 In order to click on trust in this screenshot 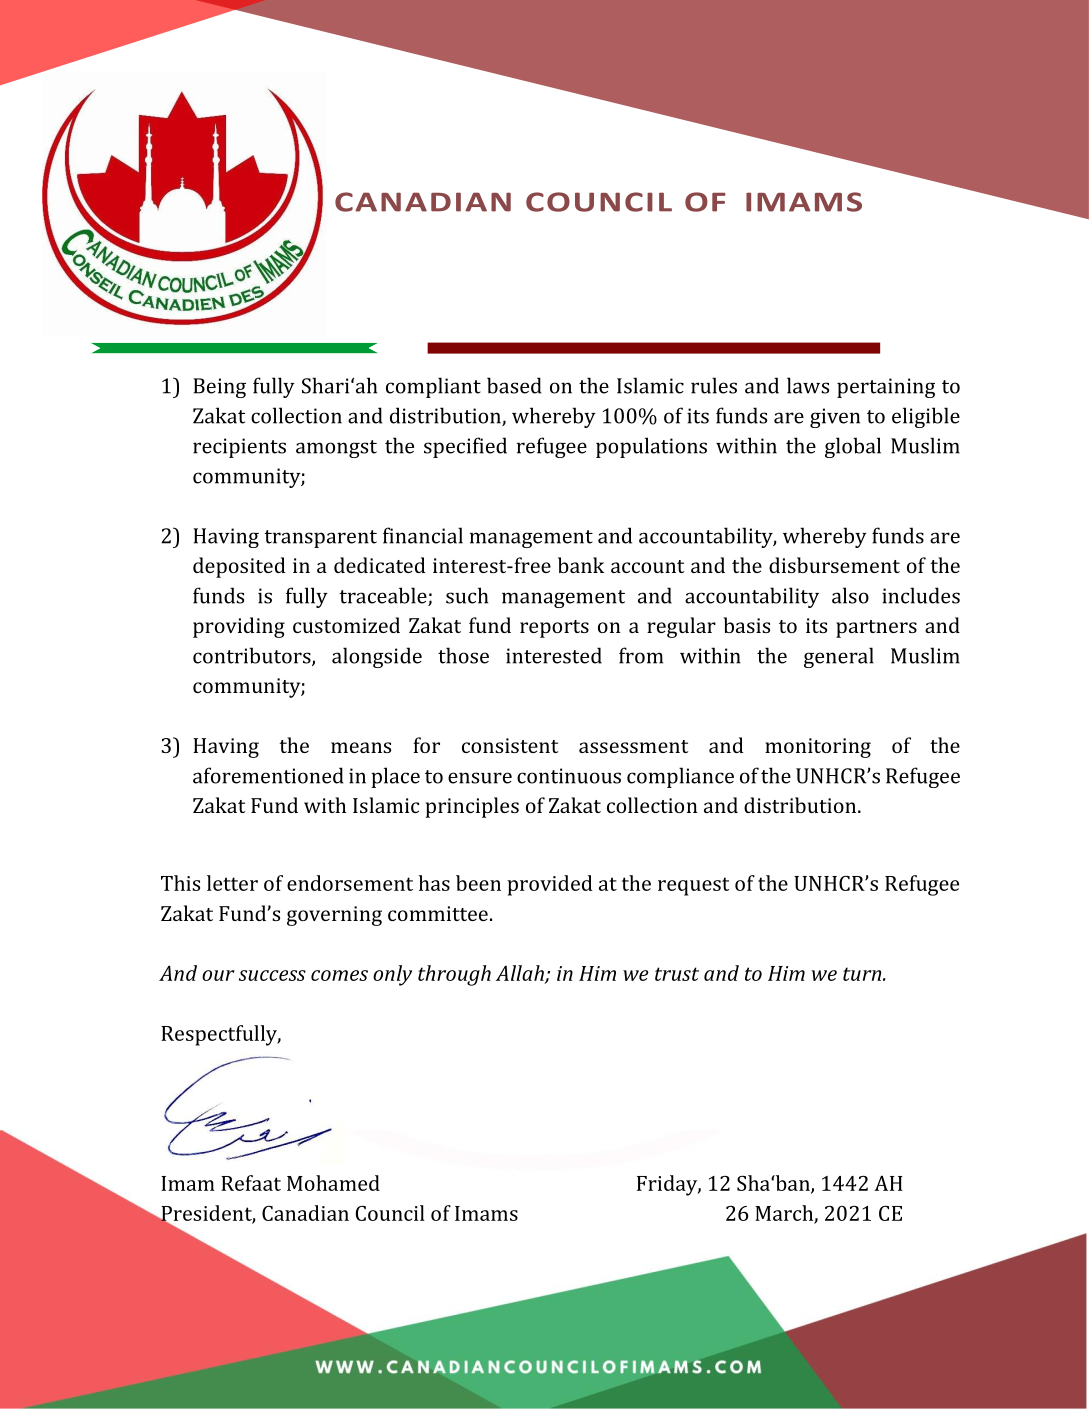, I will do `click(677, 974)`.
